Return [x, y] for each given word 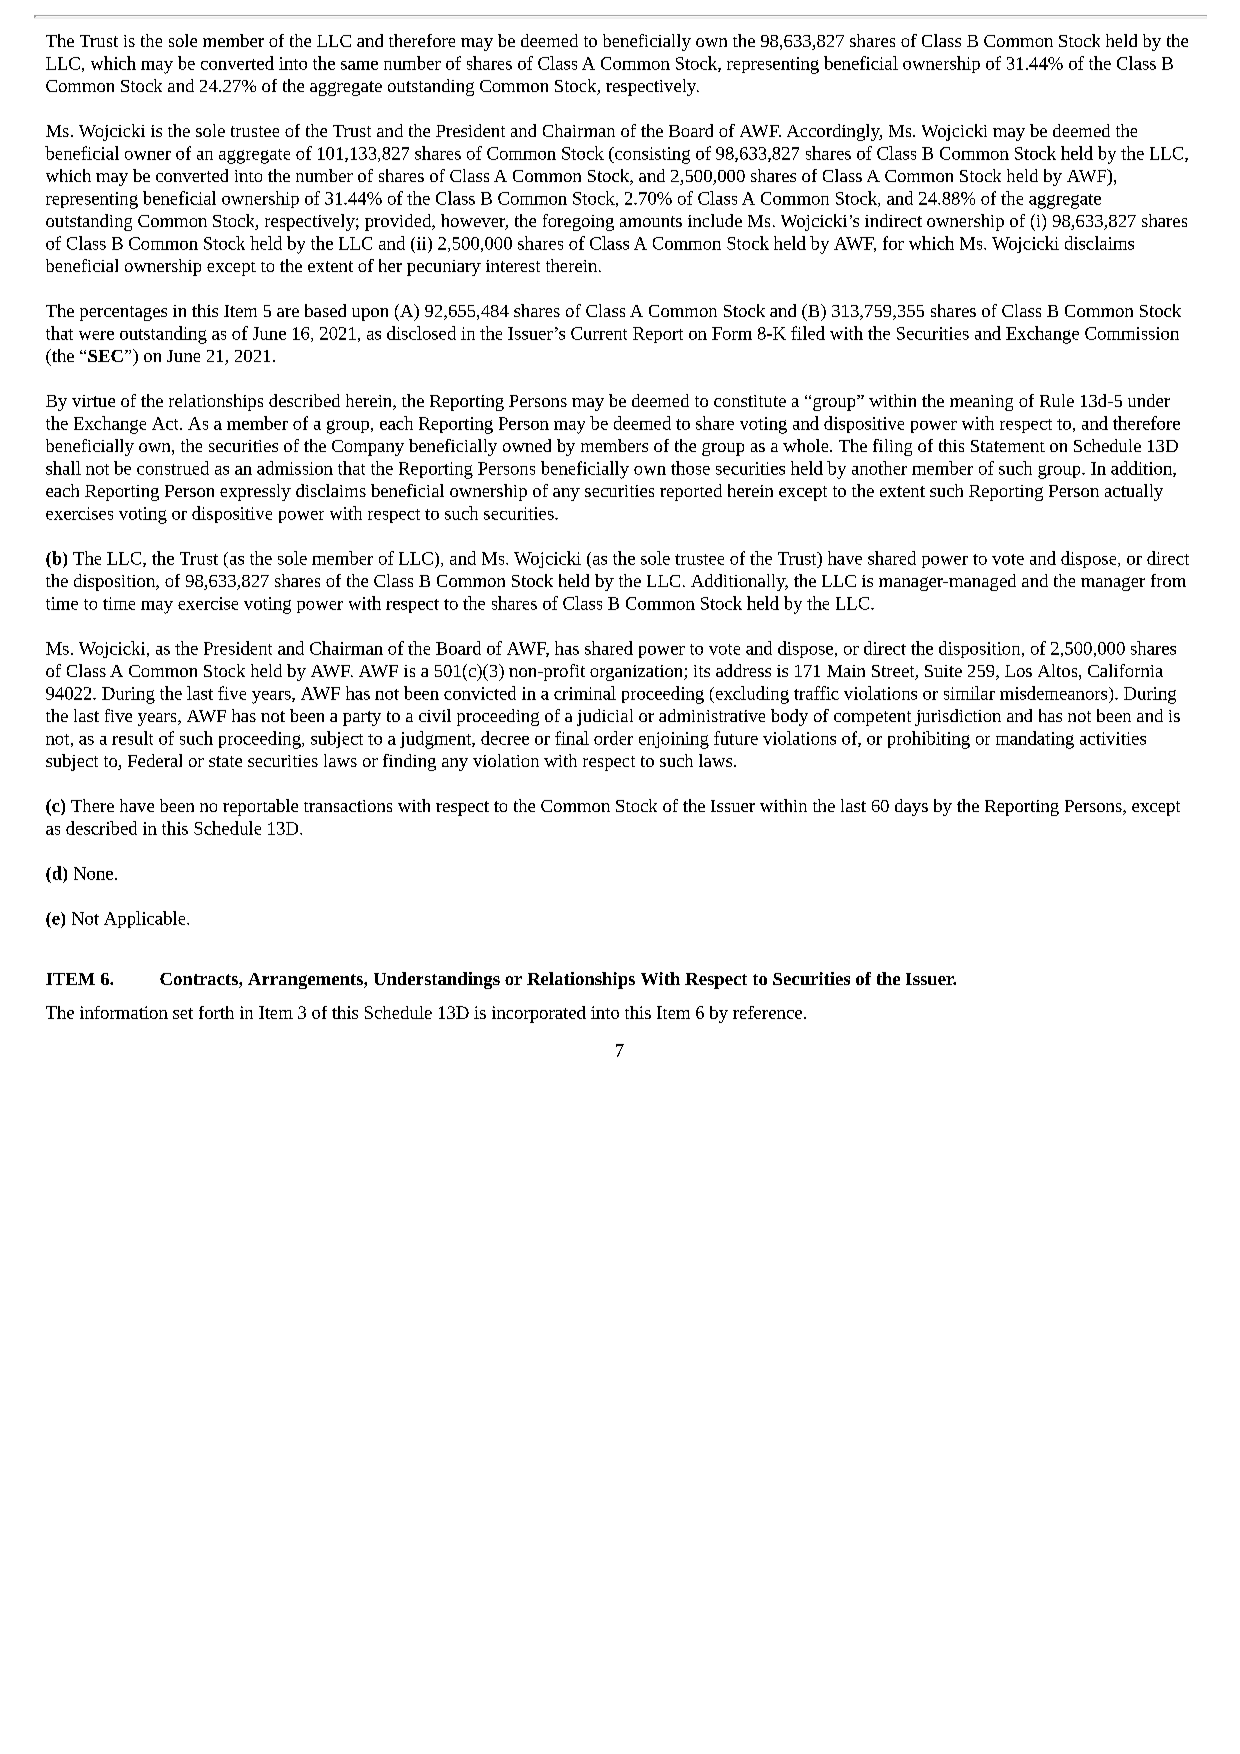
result [132, 738]
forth [216, 1012]
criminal [585, 693]
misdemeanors [1055, 693]
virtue [93, 401]
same [359, 65]
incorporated [539, 1014]
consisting [651, 155]
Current [599, 333]
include [715, 220]
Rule [1057, 400]
